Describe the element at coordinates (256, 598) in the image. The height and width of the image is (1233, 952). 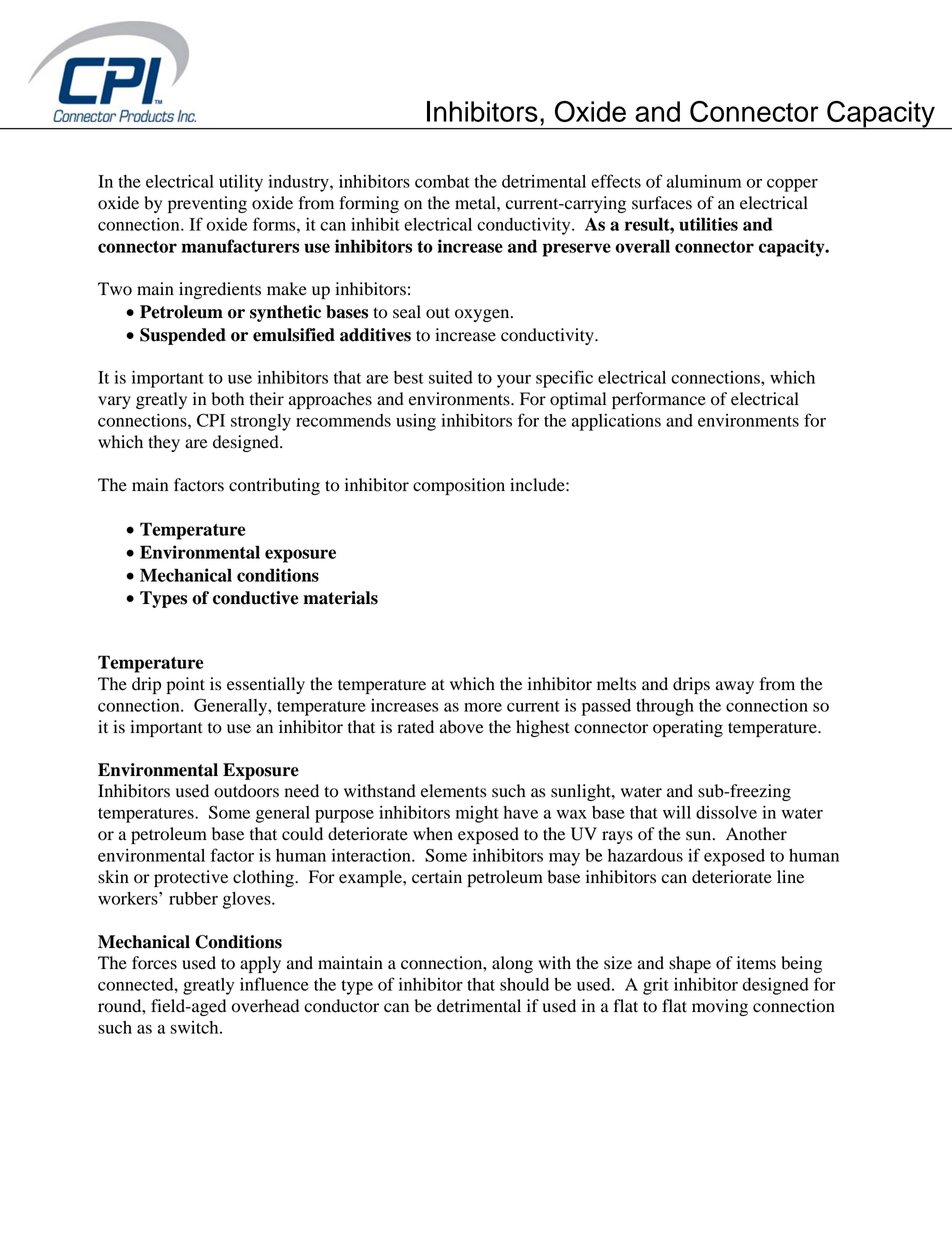
I see `conductive` at that location.
